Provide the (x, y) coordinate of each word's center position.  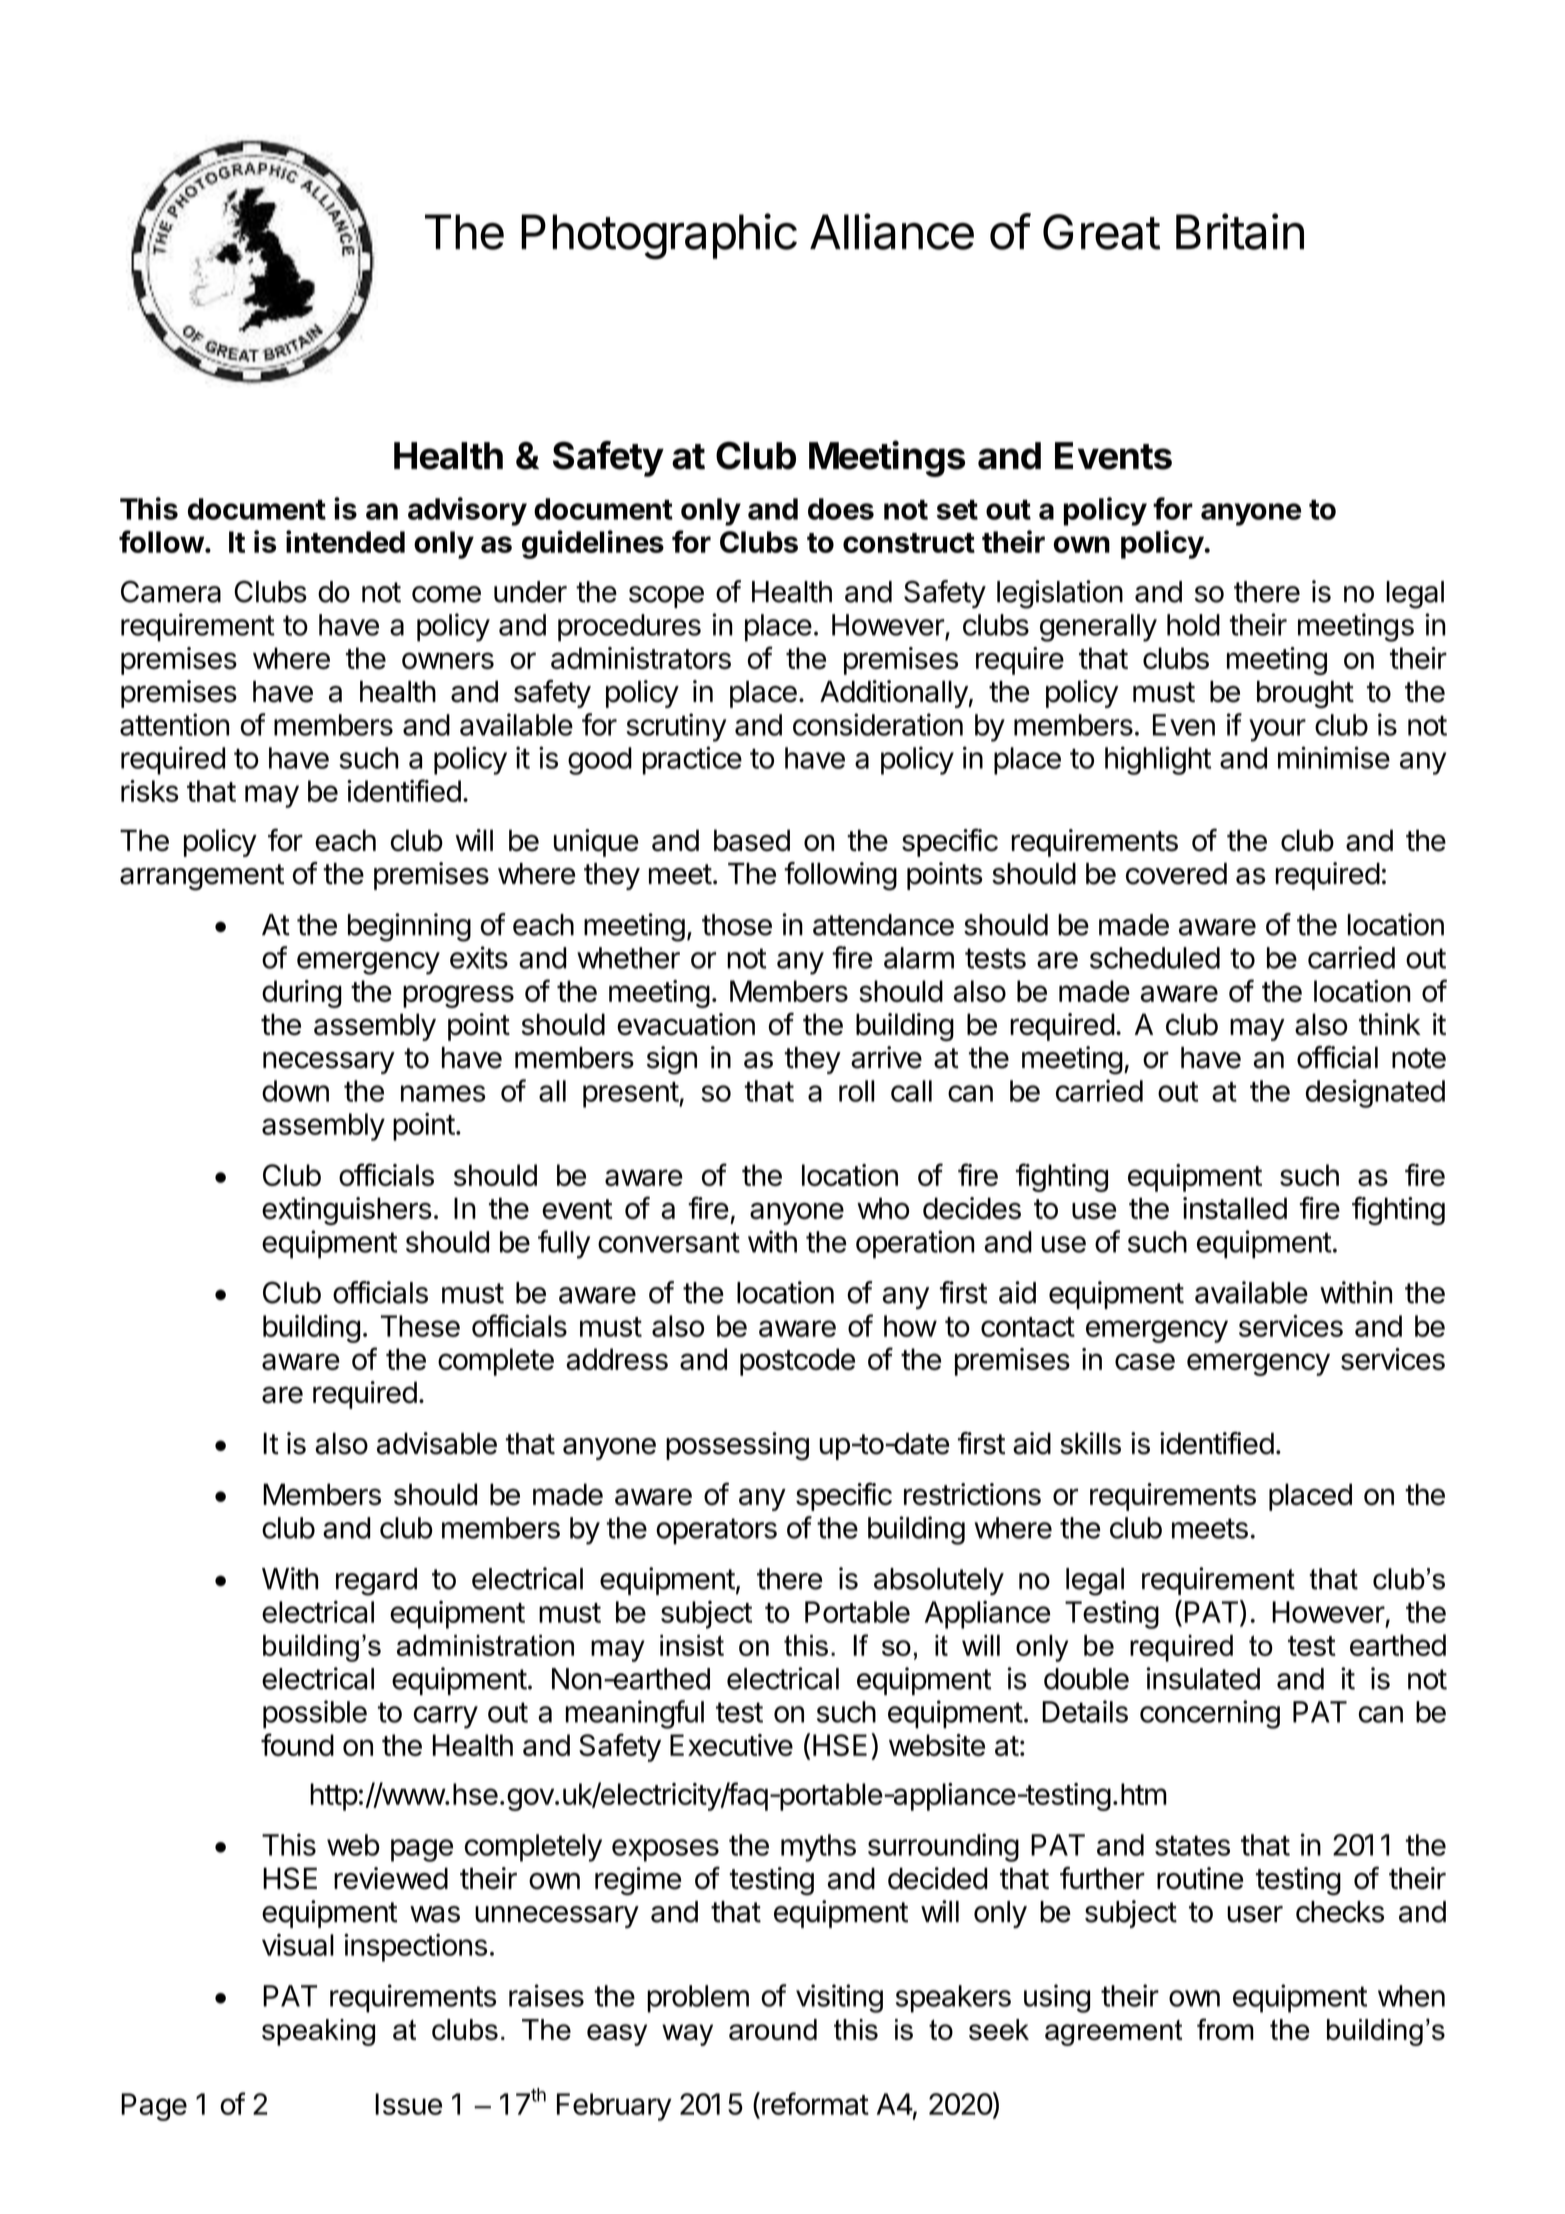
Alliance (892, 231)
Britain (1240, 231)
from (1225, 2029)
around (773, 2029)
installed (1235, 1208)
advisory (467, 511)
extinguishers (347, 1211)
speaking (318, 2032)
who (883, 1208)
